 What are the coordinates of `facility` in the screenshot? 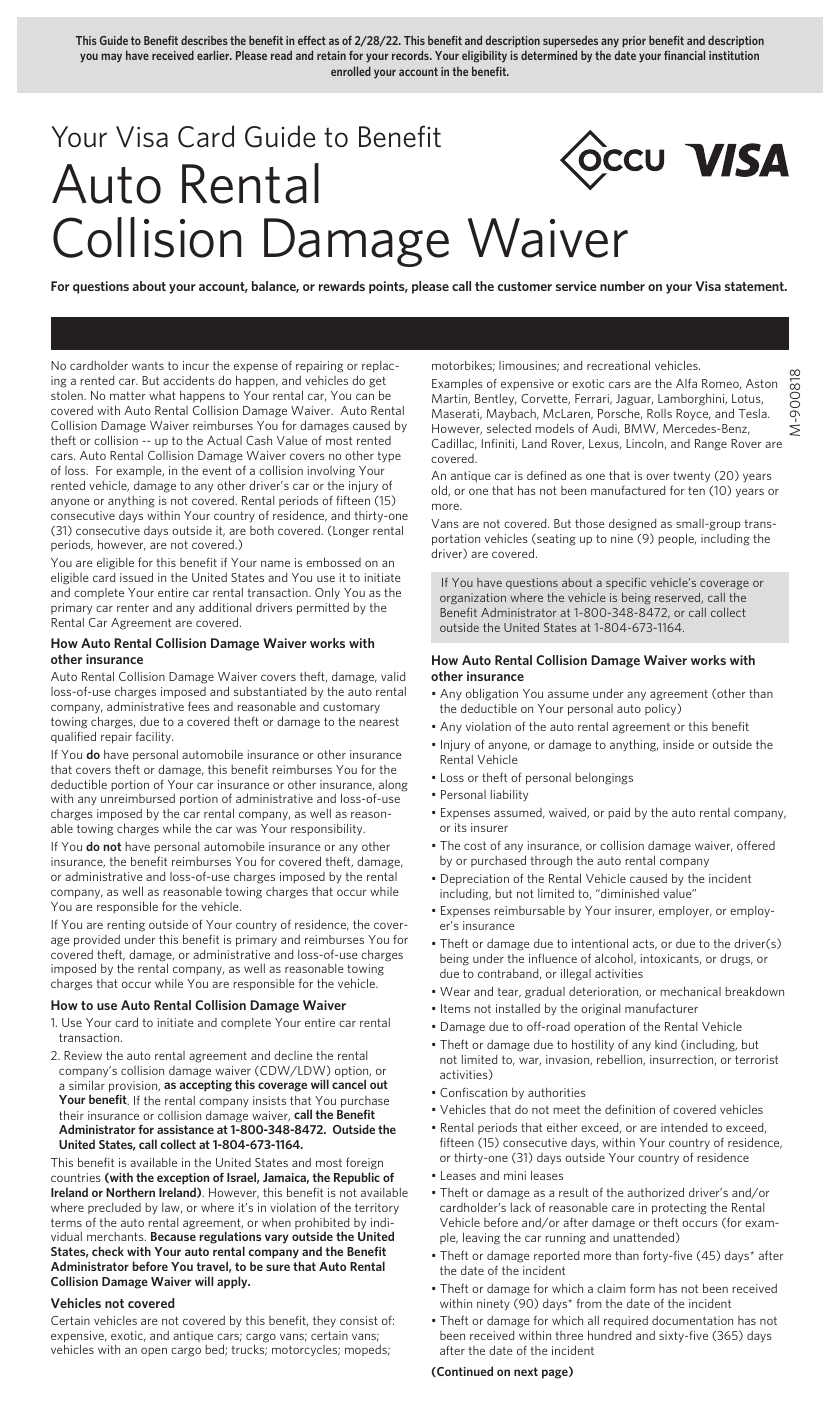 It's located at (154, 737).
